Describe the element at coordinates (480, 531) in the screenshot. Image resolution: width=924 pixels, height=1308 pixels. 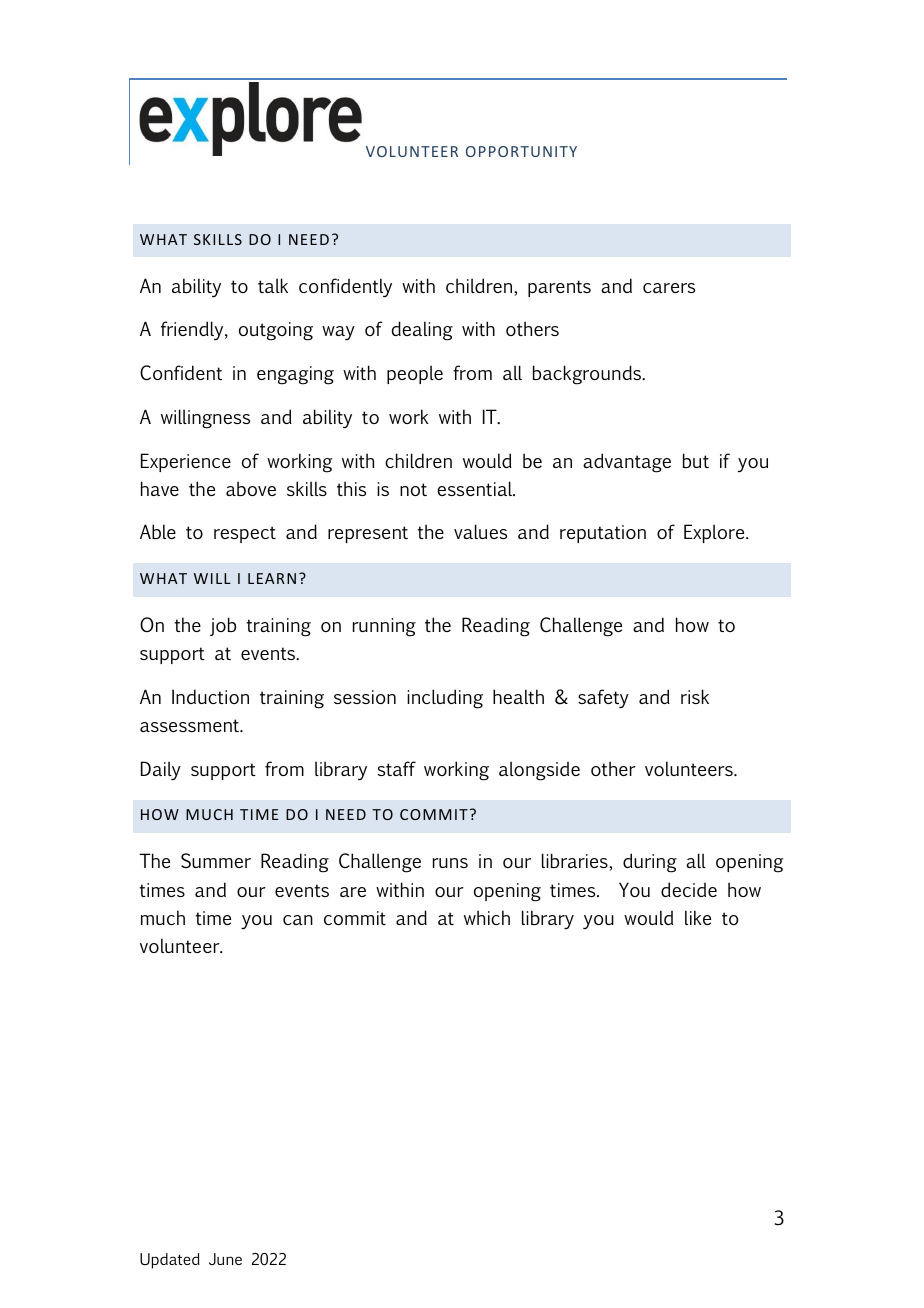
I see `values` at that location.
